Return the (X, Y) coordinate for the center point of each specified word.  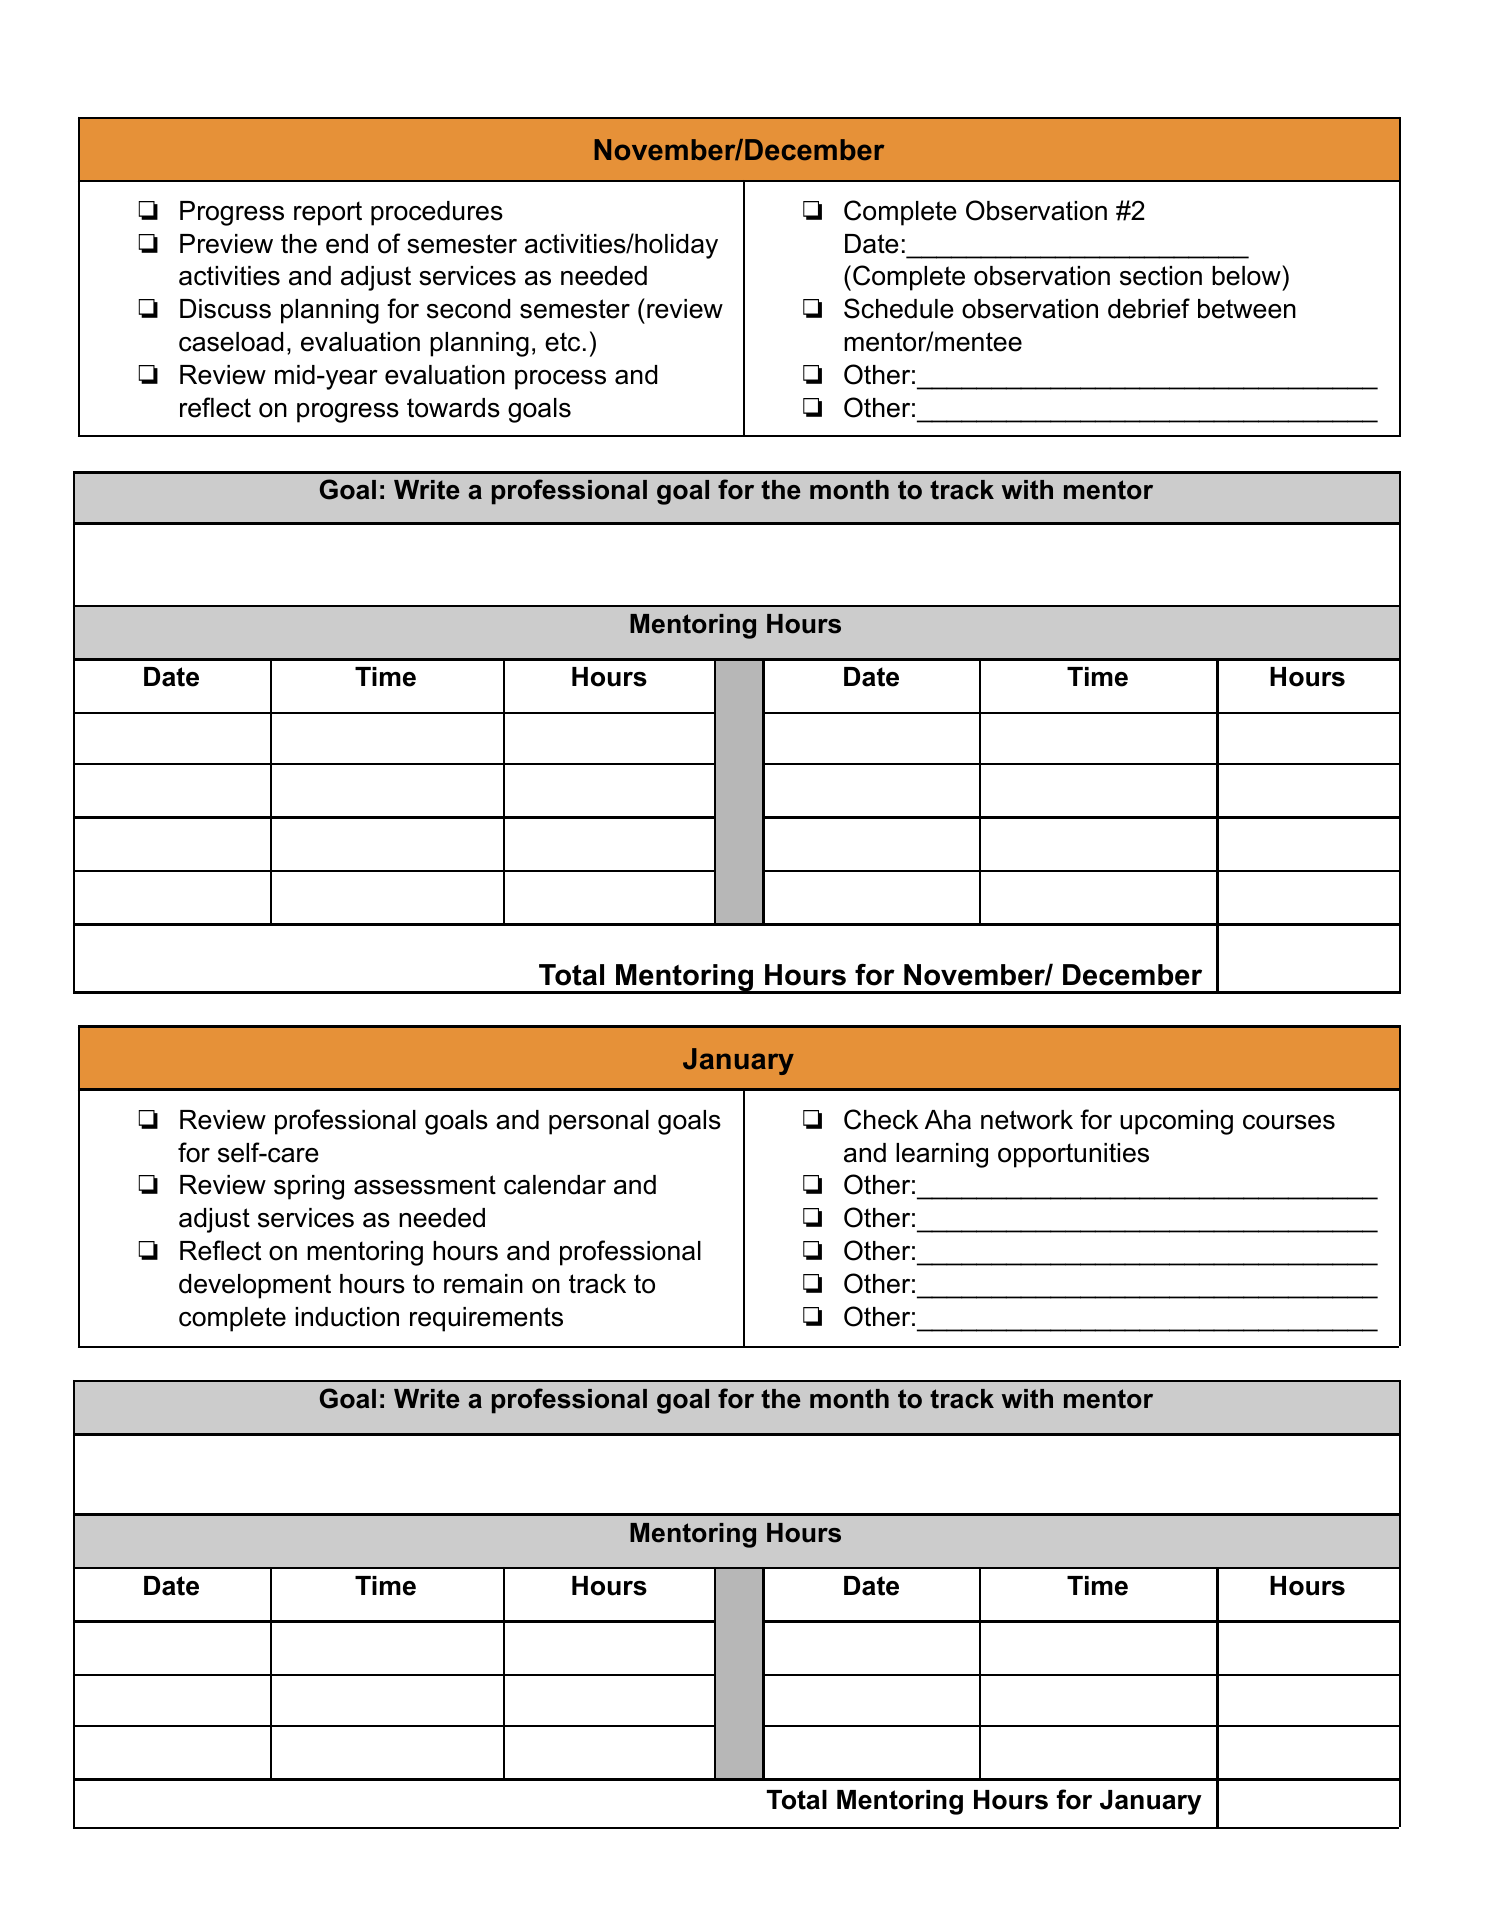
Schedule (899, 308)
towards (453, 408)
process (560, 380)
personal (599, 1122)
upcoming (1176, 1122)
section (1161, 276)
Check (881, 1119)
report (328, 213)
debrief (1149, 308)
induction (347, 1317)
